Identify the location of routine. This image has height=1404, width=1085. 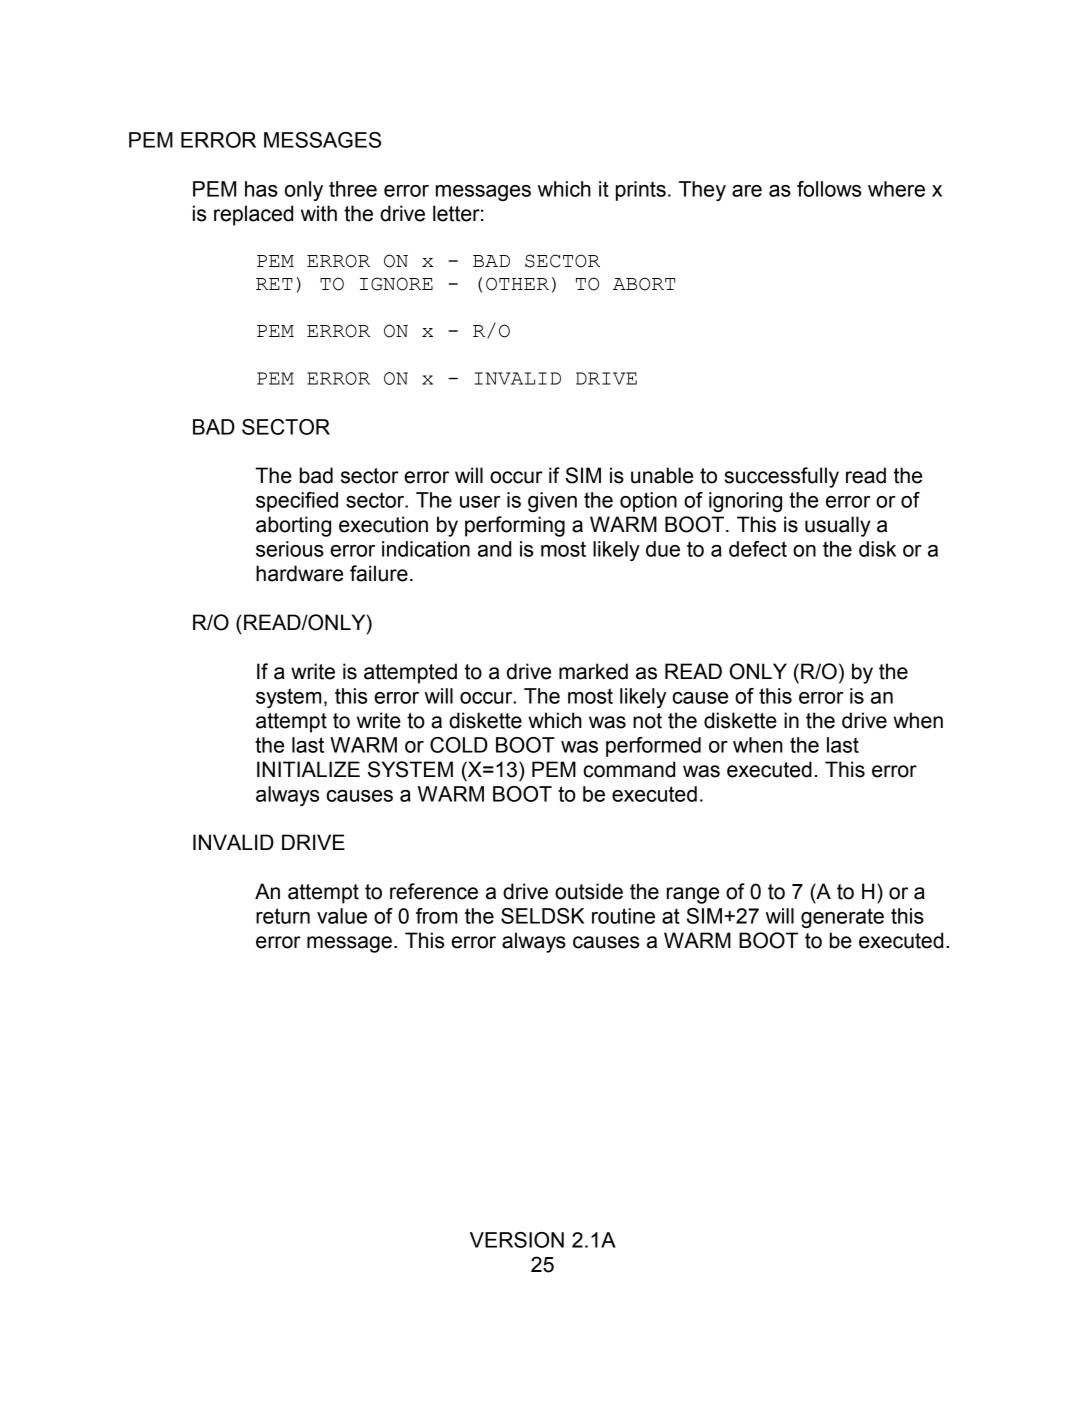
(623, 916).
